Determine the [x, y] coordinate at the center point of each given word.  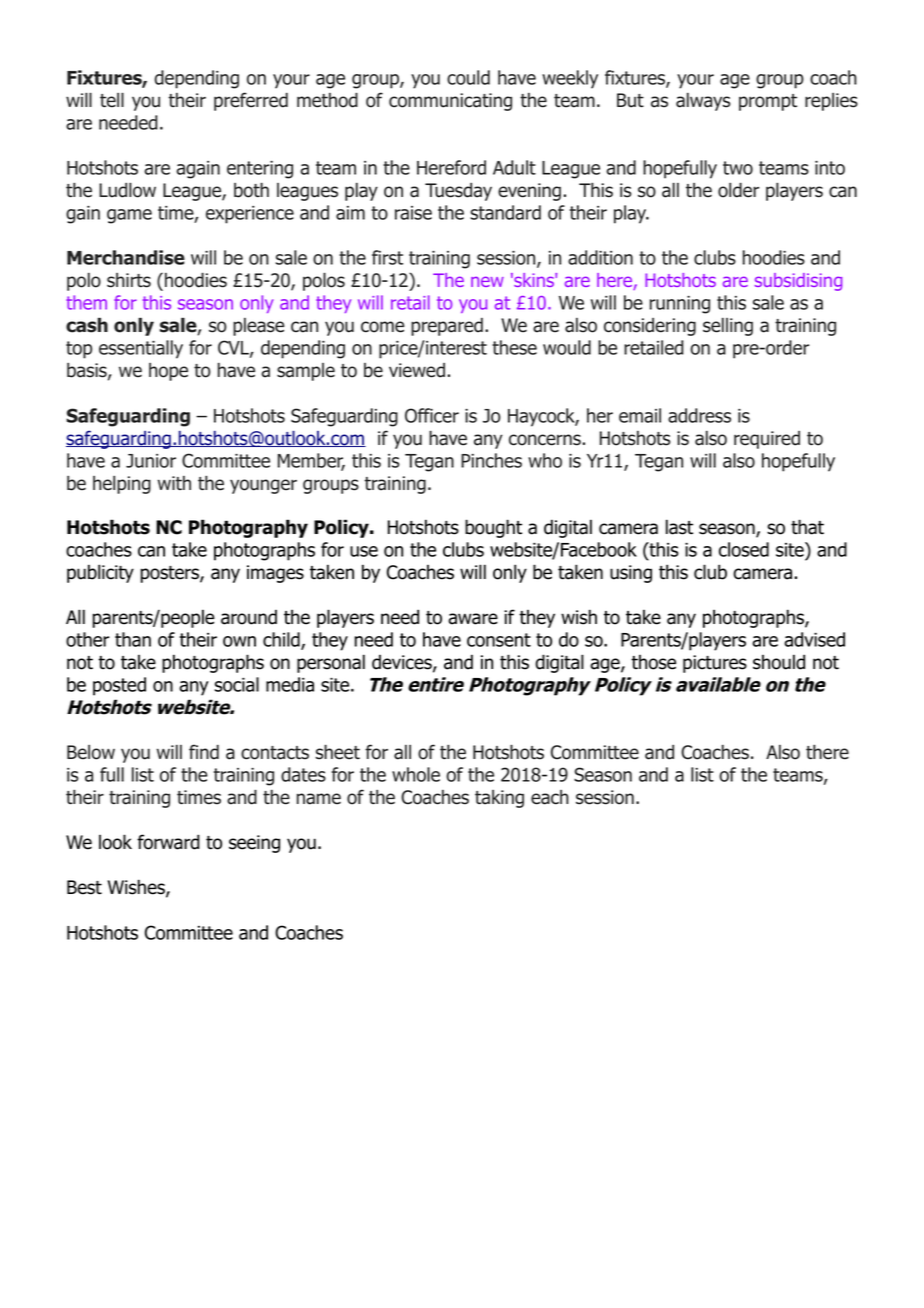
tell [112, 100]
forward [168, 842]
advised [814, 639]
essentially [141, 349]
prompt [768, 102]
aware [473, 619]
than [133, 639]
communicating [450, 102]
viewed [417, 370]
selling [728, 327]
